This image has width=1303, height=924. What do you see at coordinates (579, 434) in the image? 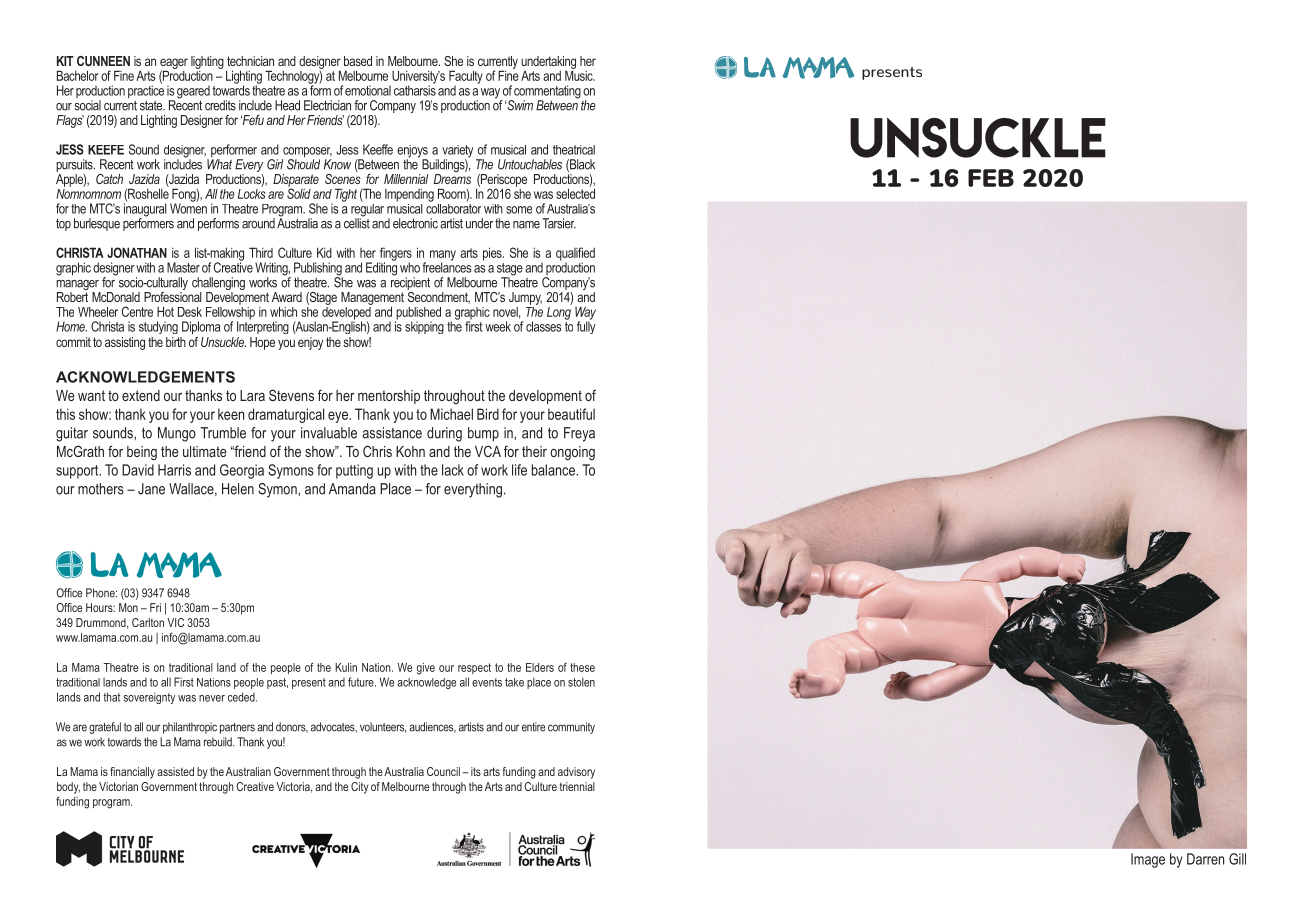
I see `Freya` at bounding box center [579, 434].
